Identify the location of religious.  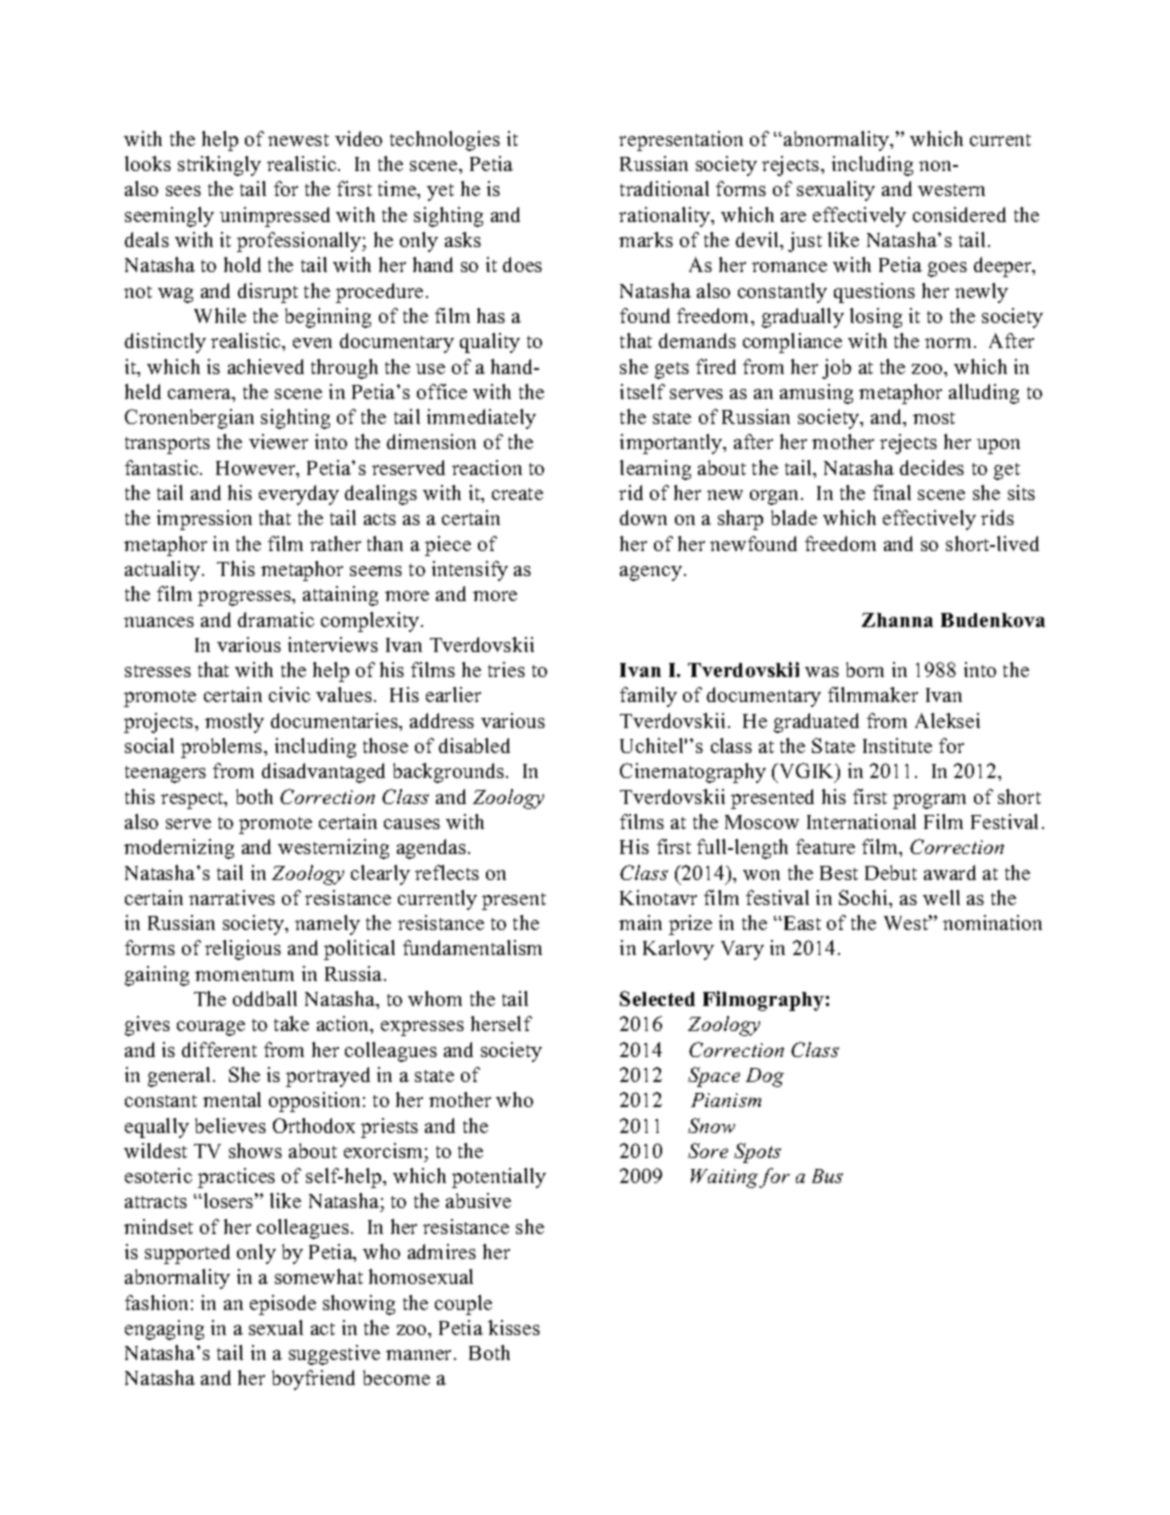
(243, 950).
